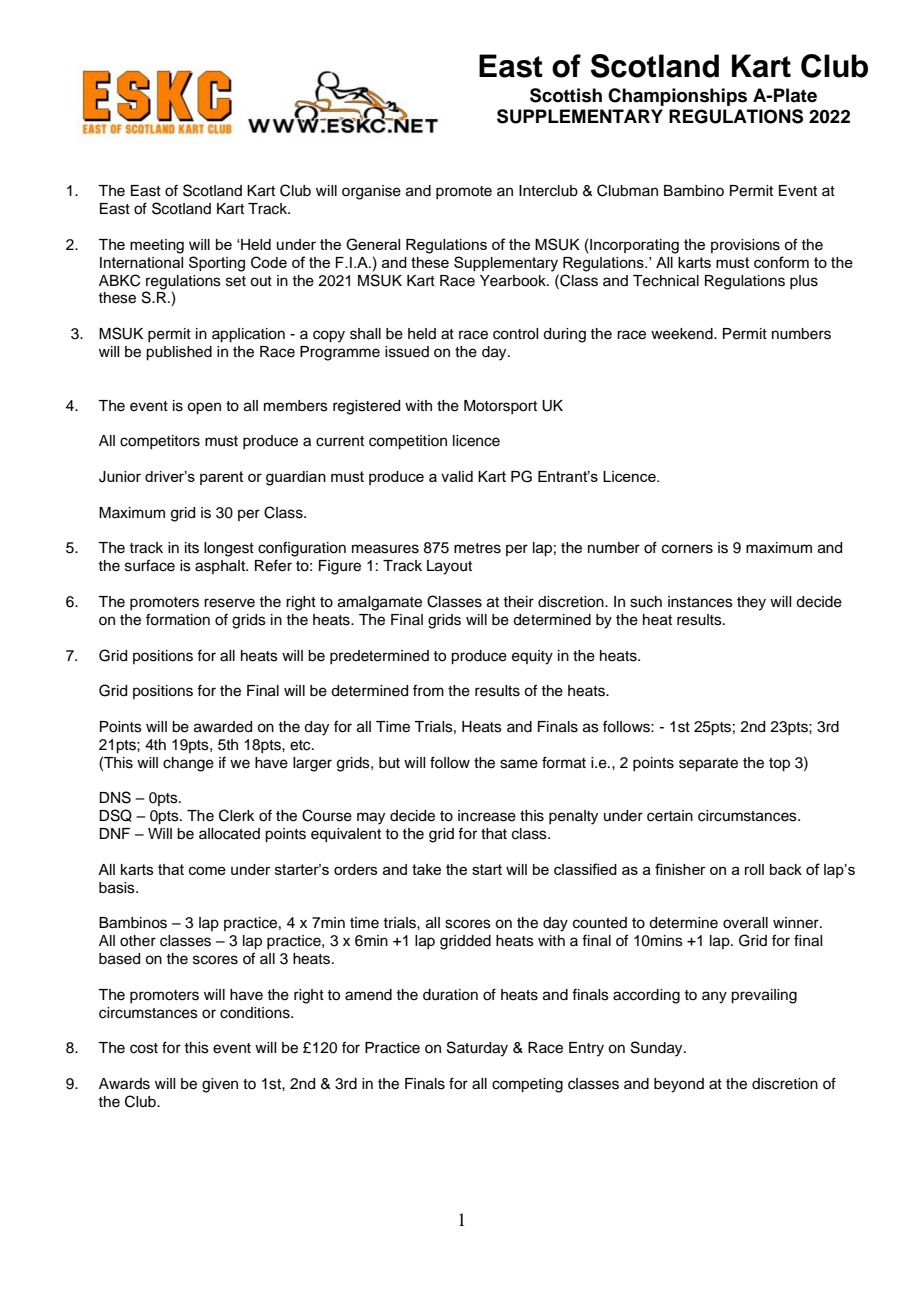 The width and height of the page is (924, 1307). What do you see at coordinates (677, 97) in the page?
I see `Championships` at bounding box center [677, 97].
